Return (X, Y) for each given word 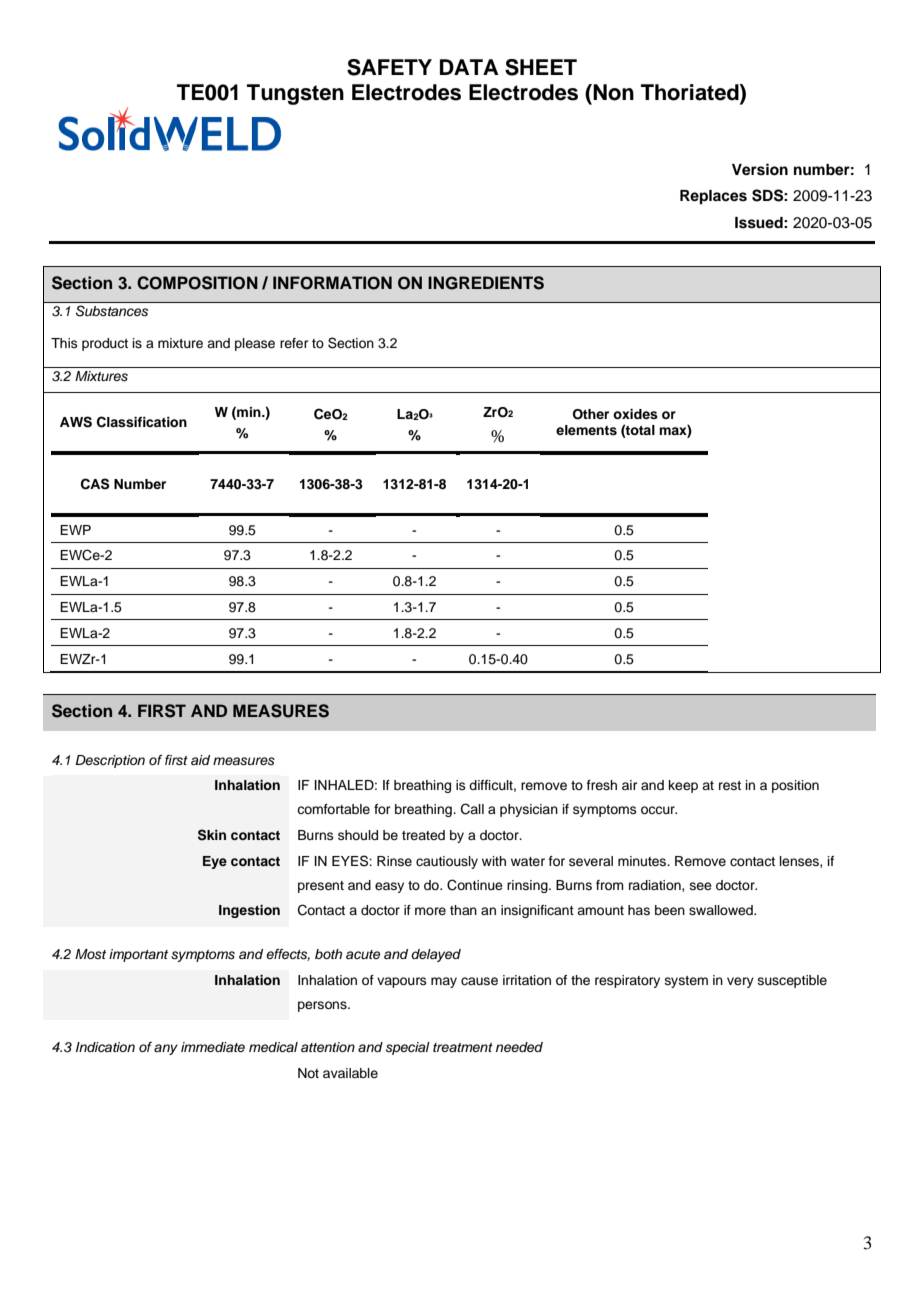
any (166, 1049)
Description (110, 761)
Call (472, 809)
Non (612, 92)
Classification (142, 422)
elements (586, 430)
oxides (635, 414)
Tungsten (295, 94)
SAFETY (389, 67)
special (408, 1048)
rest (730, 785)
